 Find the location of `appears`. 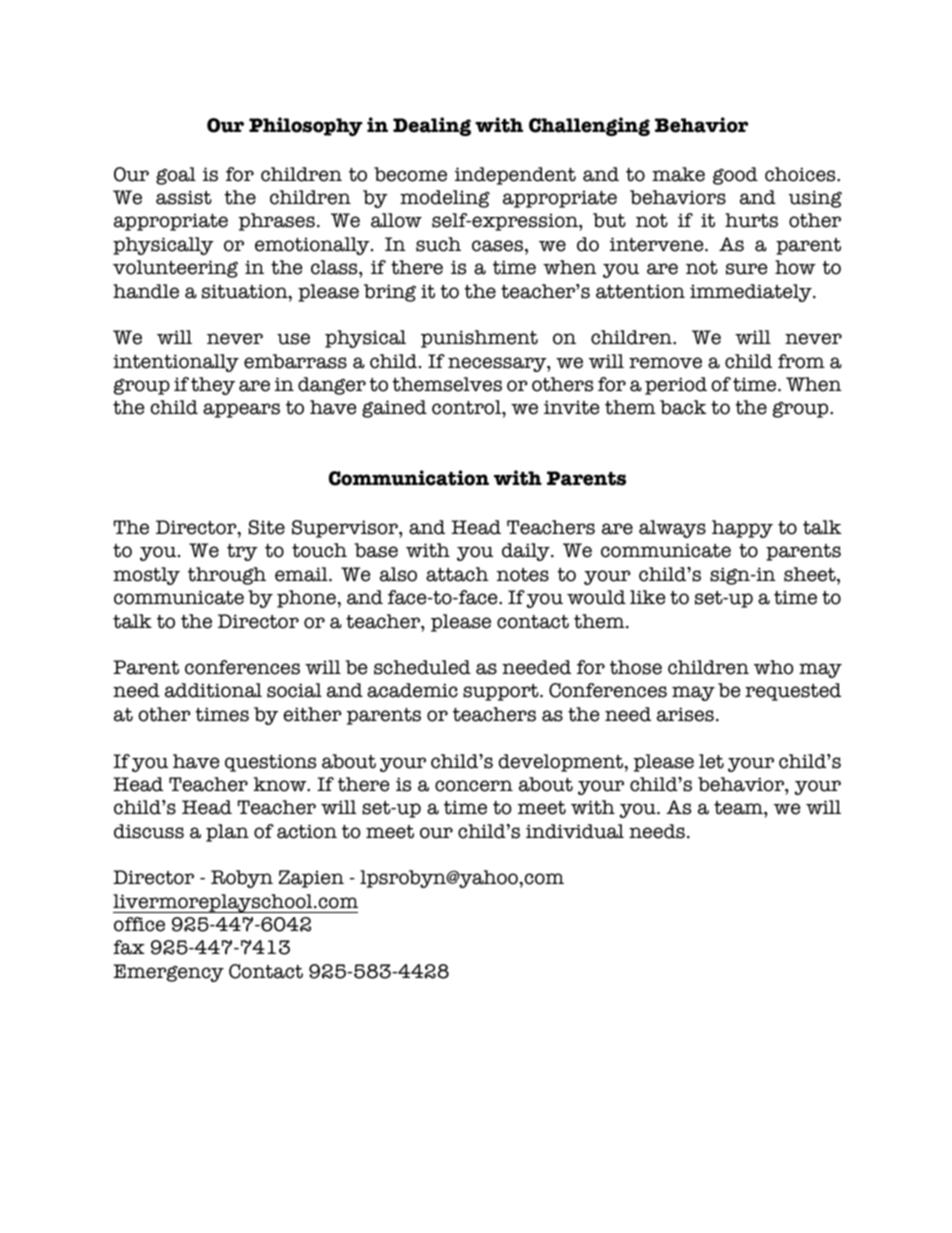

appears is located at coordinates (241, 410).
